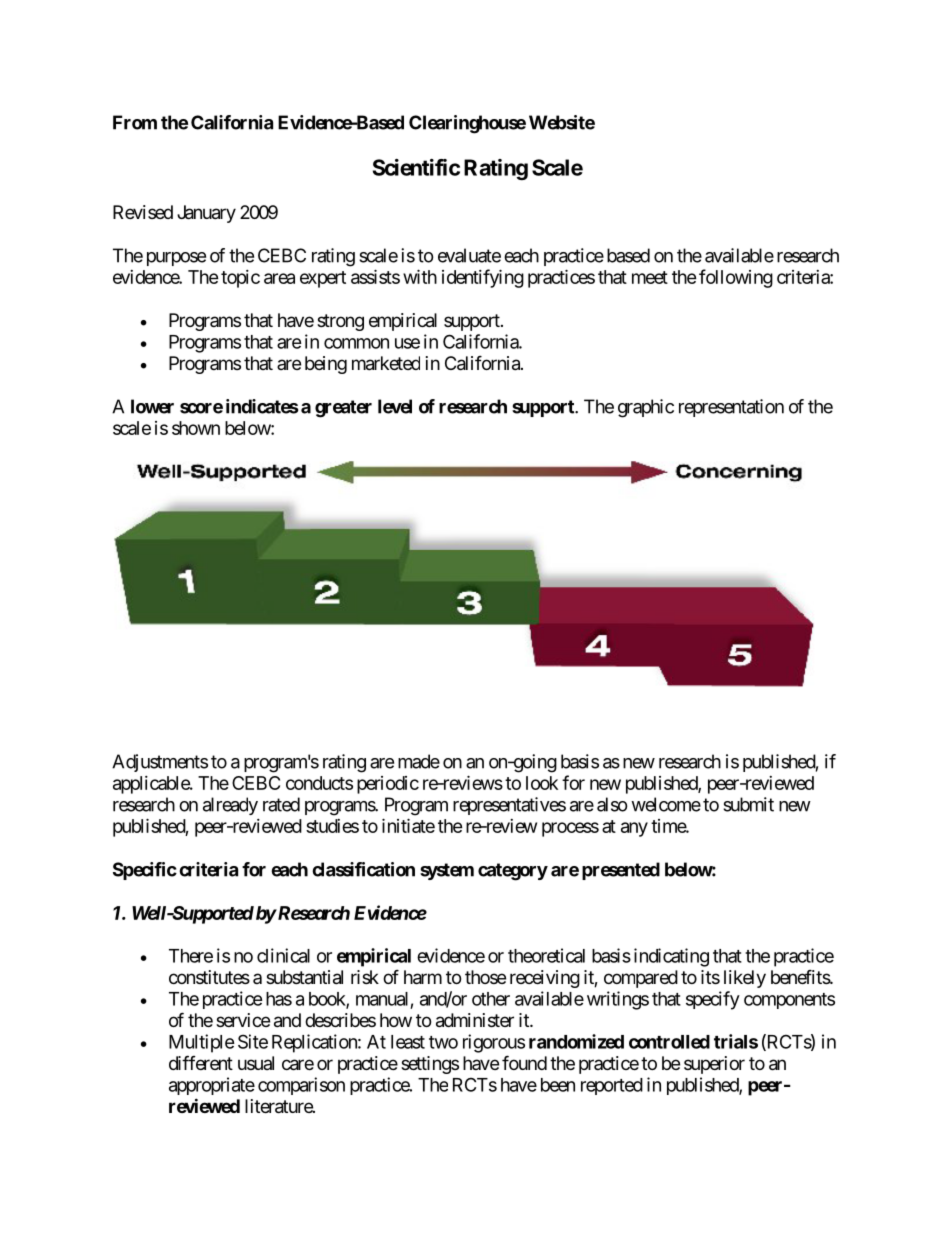  I want to click on different, so click(201, 1062).
